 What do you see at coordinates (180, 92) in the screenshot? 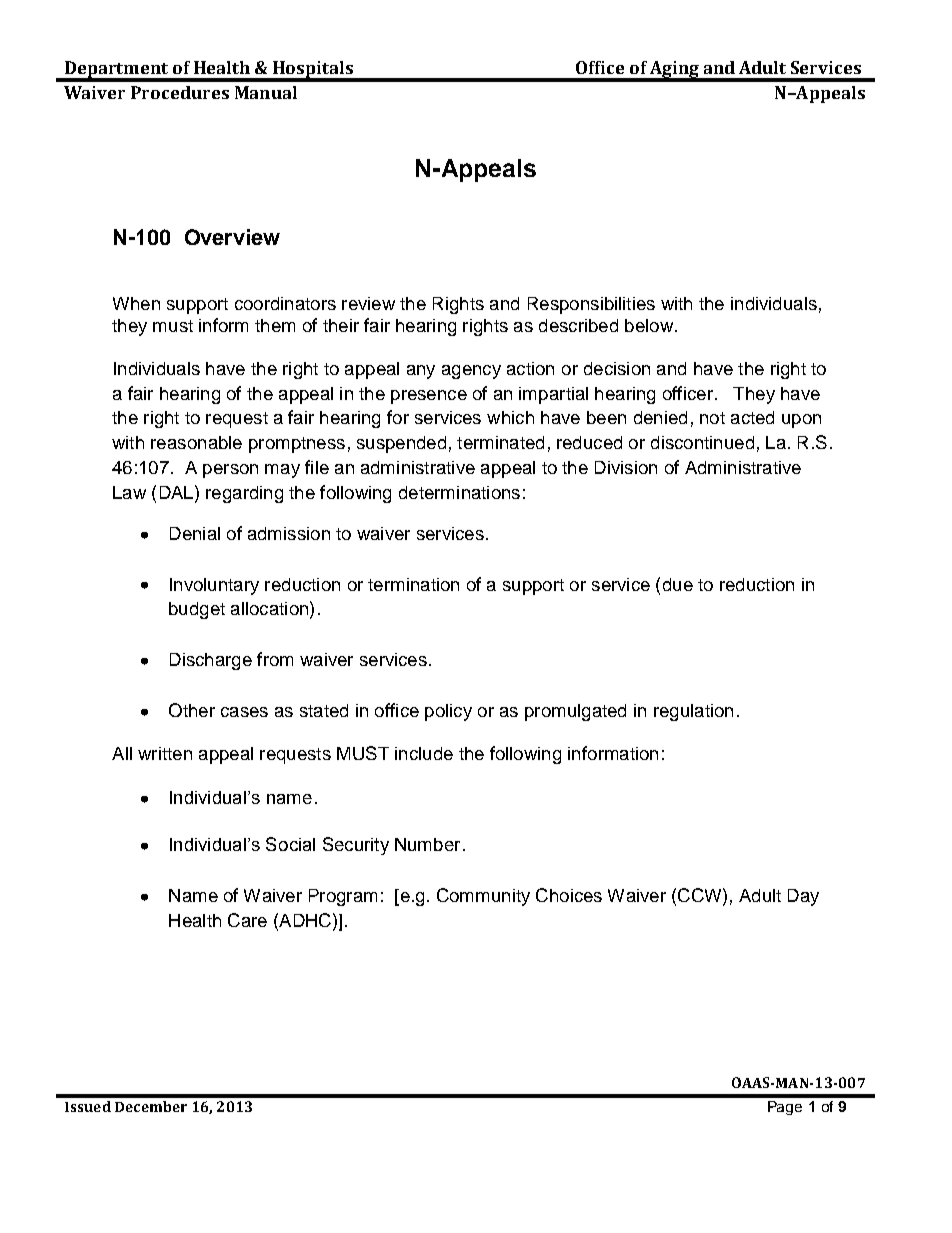
I see `Procedures` at bounding box center [180, 92].
